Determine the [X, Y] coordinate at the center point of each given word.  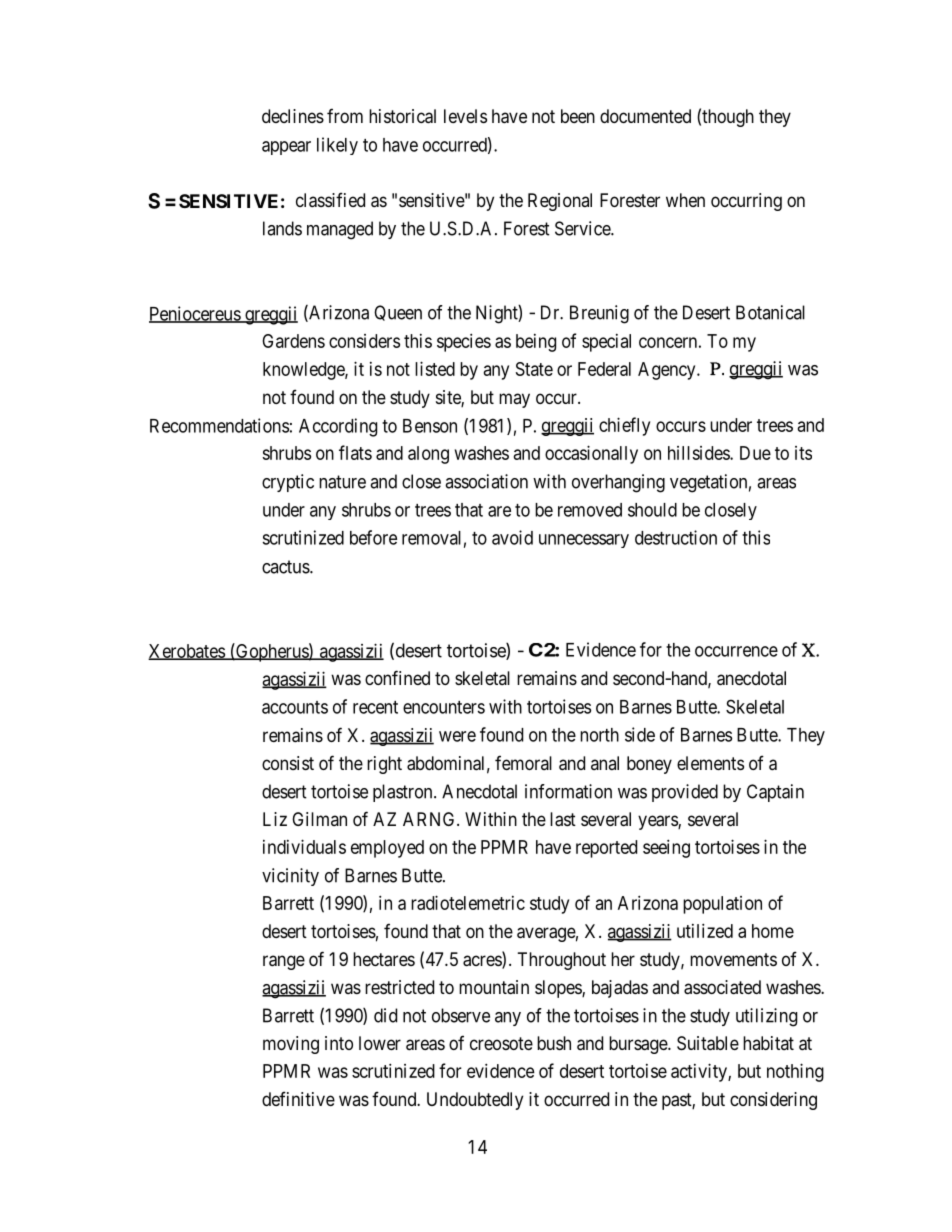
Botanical [770, 312]
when [685, 200]
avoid [512, 537]
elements [710, 763]
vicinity [290, 877]
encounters [444, 707]
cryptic [288, 483]
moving [291, 1045]
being [536, 343]
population [722, 905]
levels [465, 116]
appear [286, 148]
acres [483, 962]
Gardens [293, 341]
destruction [676, 537]
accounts [295, 707]
